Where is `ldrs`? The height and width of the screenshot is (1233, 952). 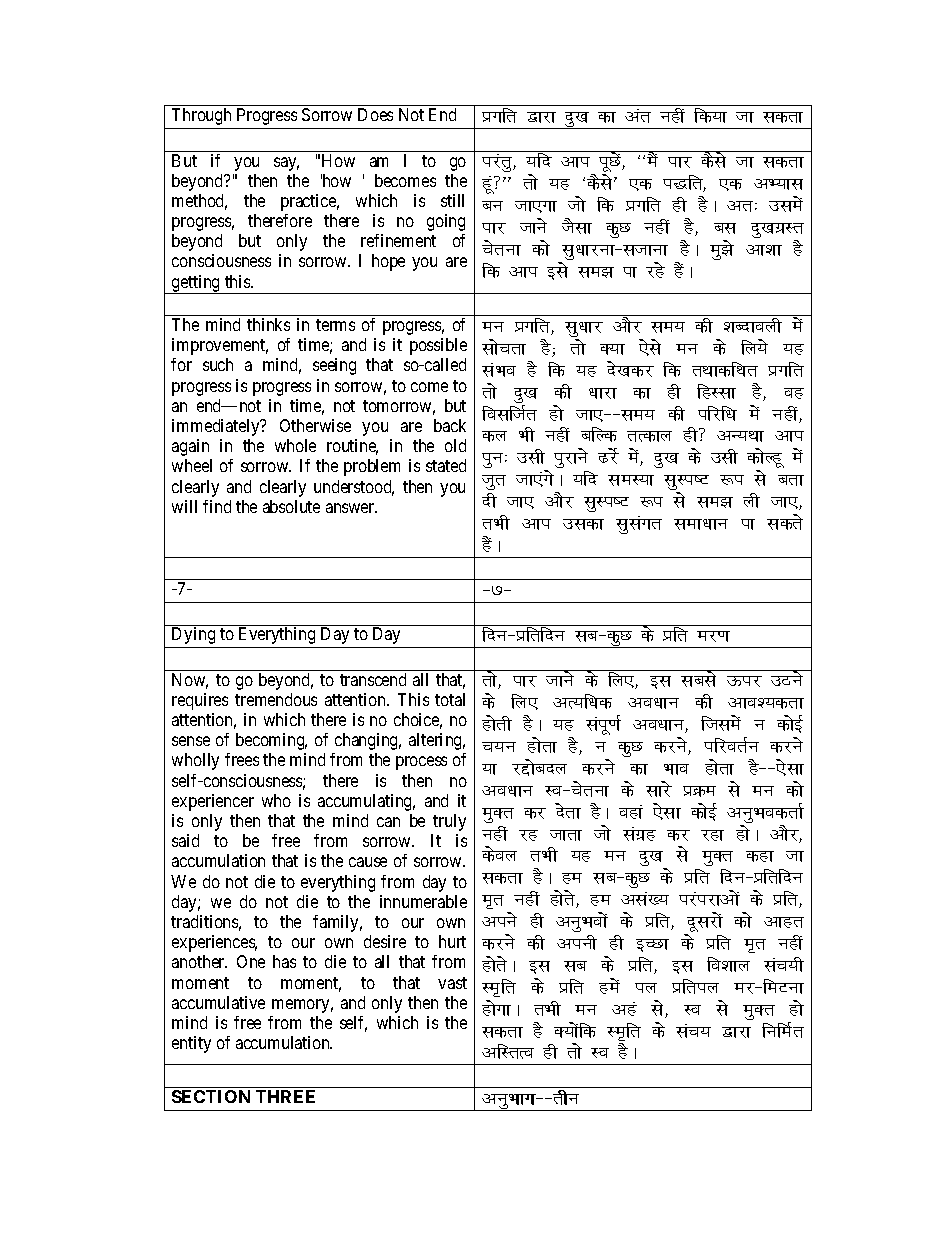 ldrs is located at coordinates (785, 522).
